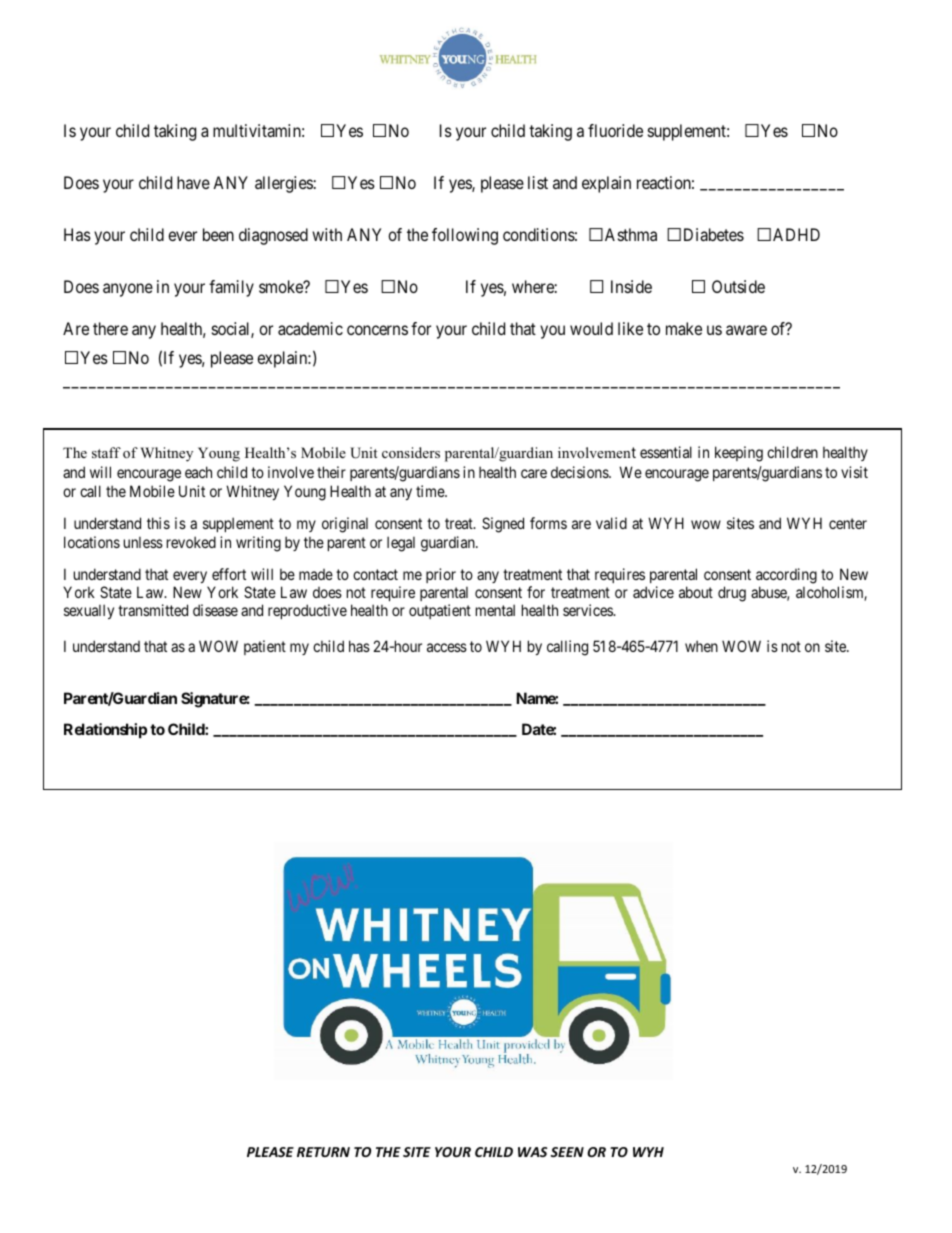 This image has height=1233, width=952. Describe the element at coordinates (701, 646) in the image. I see `when` at that location.
